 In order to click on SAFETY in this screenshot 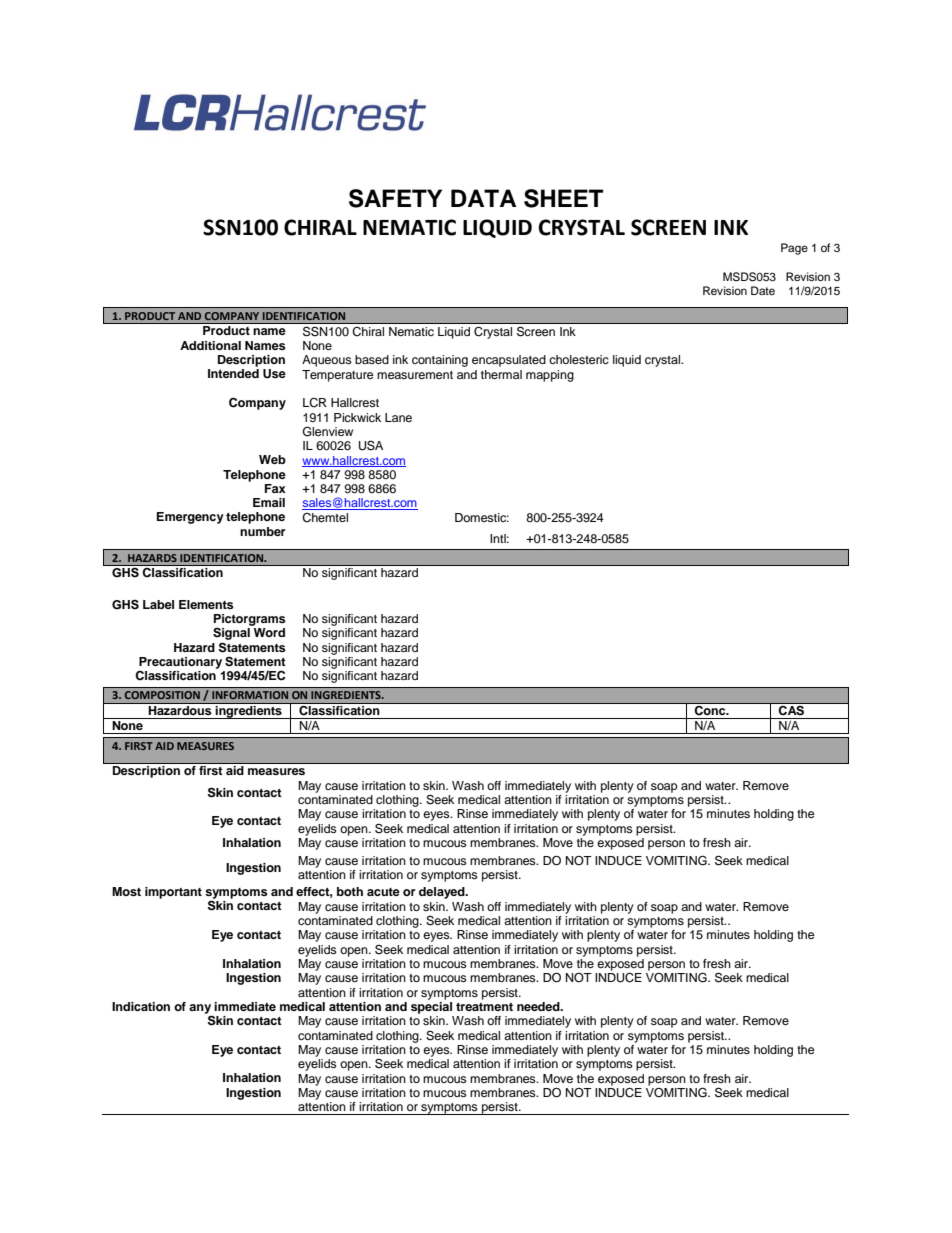, I will do `click(395, 198)`.
